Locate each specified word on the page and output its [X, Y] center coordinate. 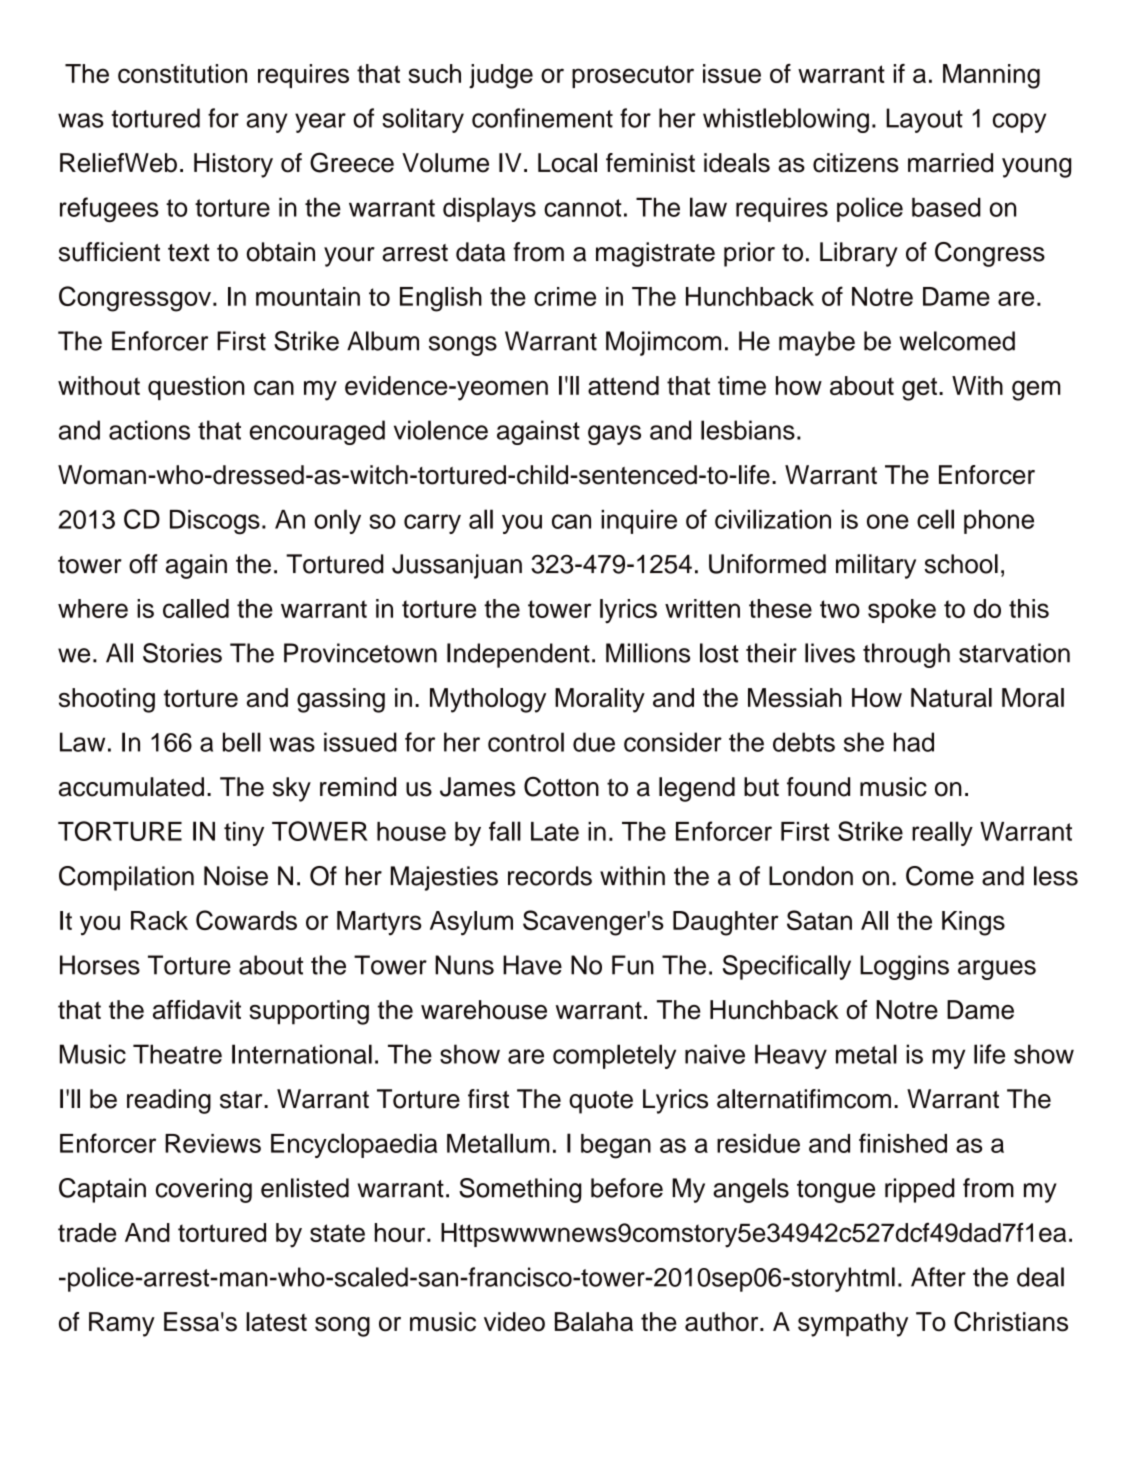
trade [87, 1232]
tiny [244, 834]
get [919, 389]
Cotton [561, 786]
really [942, 833]
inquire [639, 522]
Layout [924, 120]
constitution [182, 73]
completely [614, 1056]
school [961, 564]
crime [565, 296]
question [196, 388]
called [196, 608]
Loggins [904, 967]
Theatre [177, 1054]
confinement [542, 118]
